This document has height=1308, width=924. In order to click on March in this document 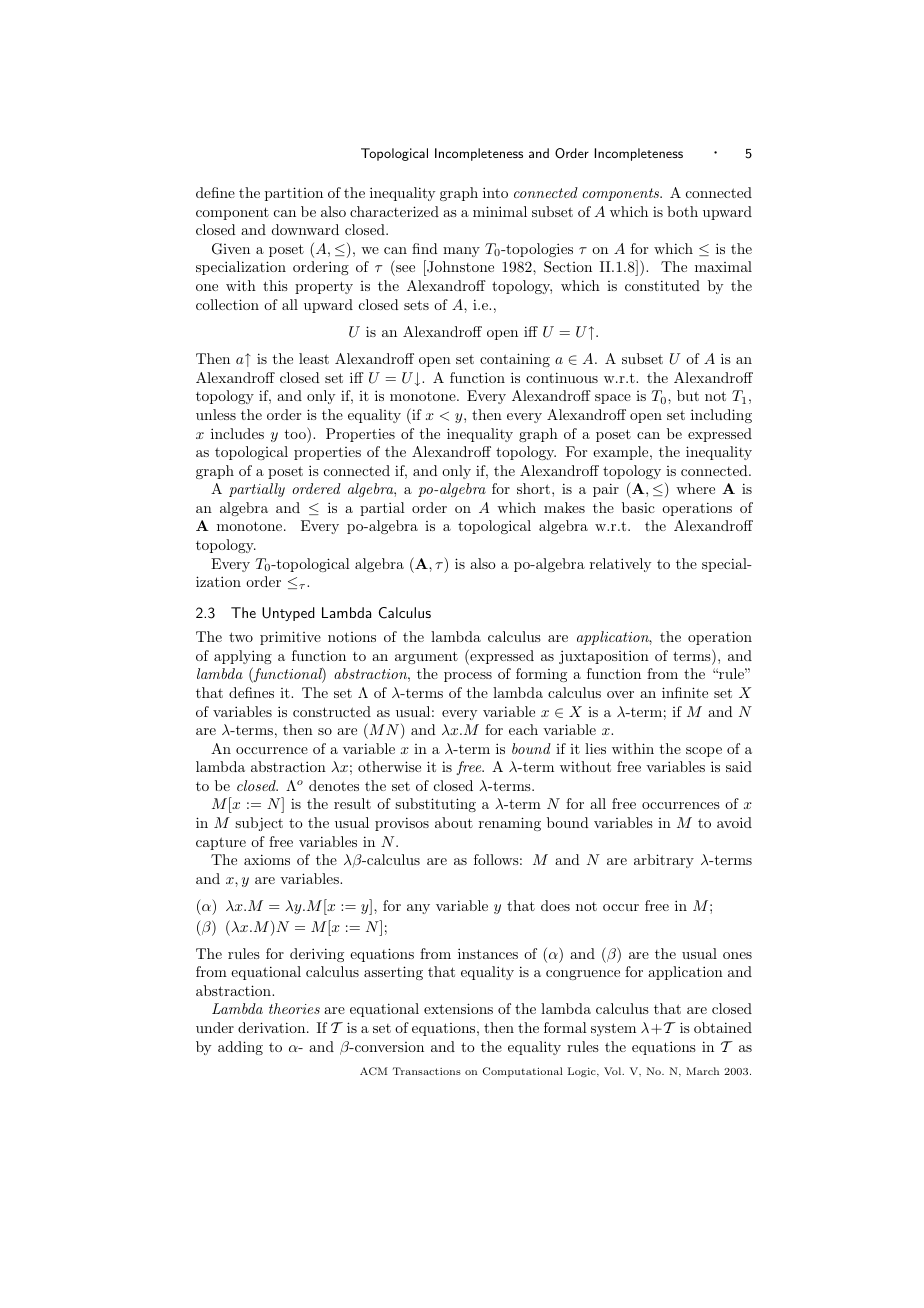, I will do `click(702, 1071)`.
